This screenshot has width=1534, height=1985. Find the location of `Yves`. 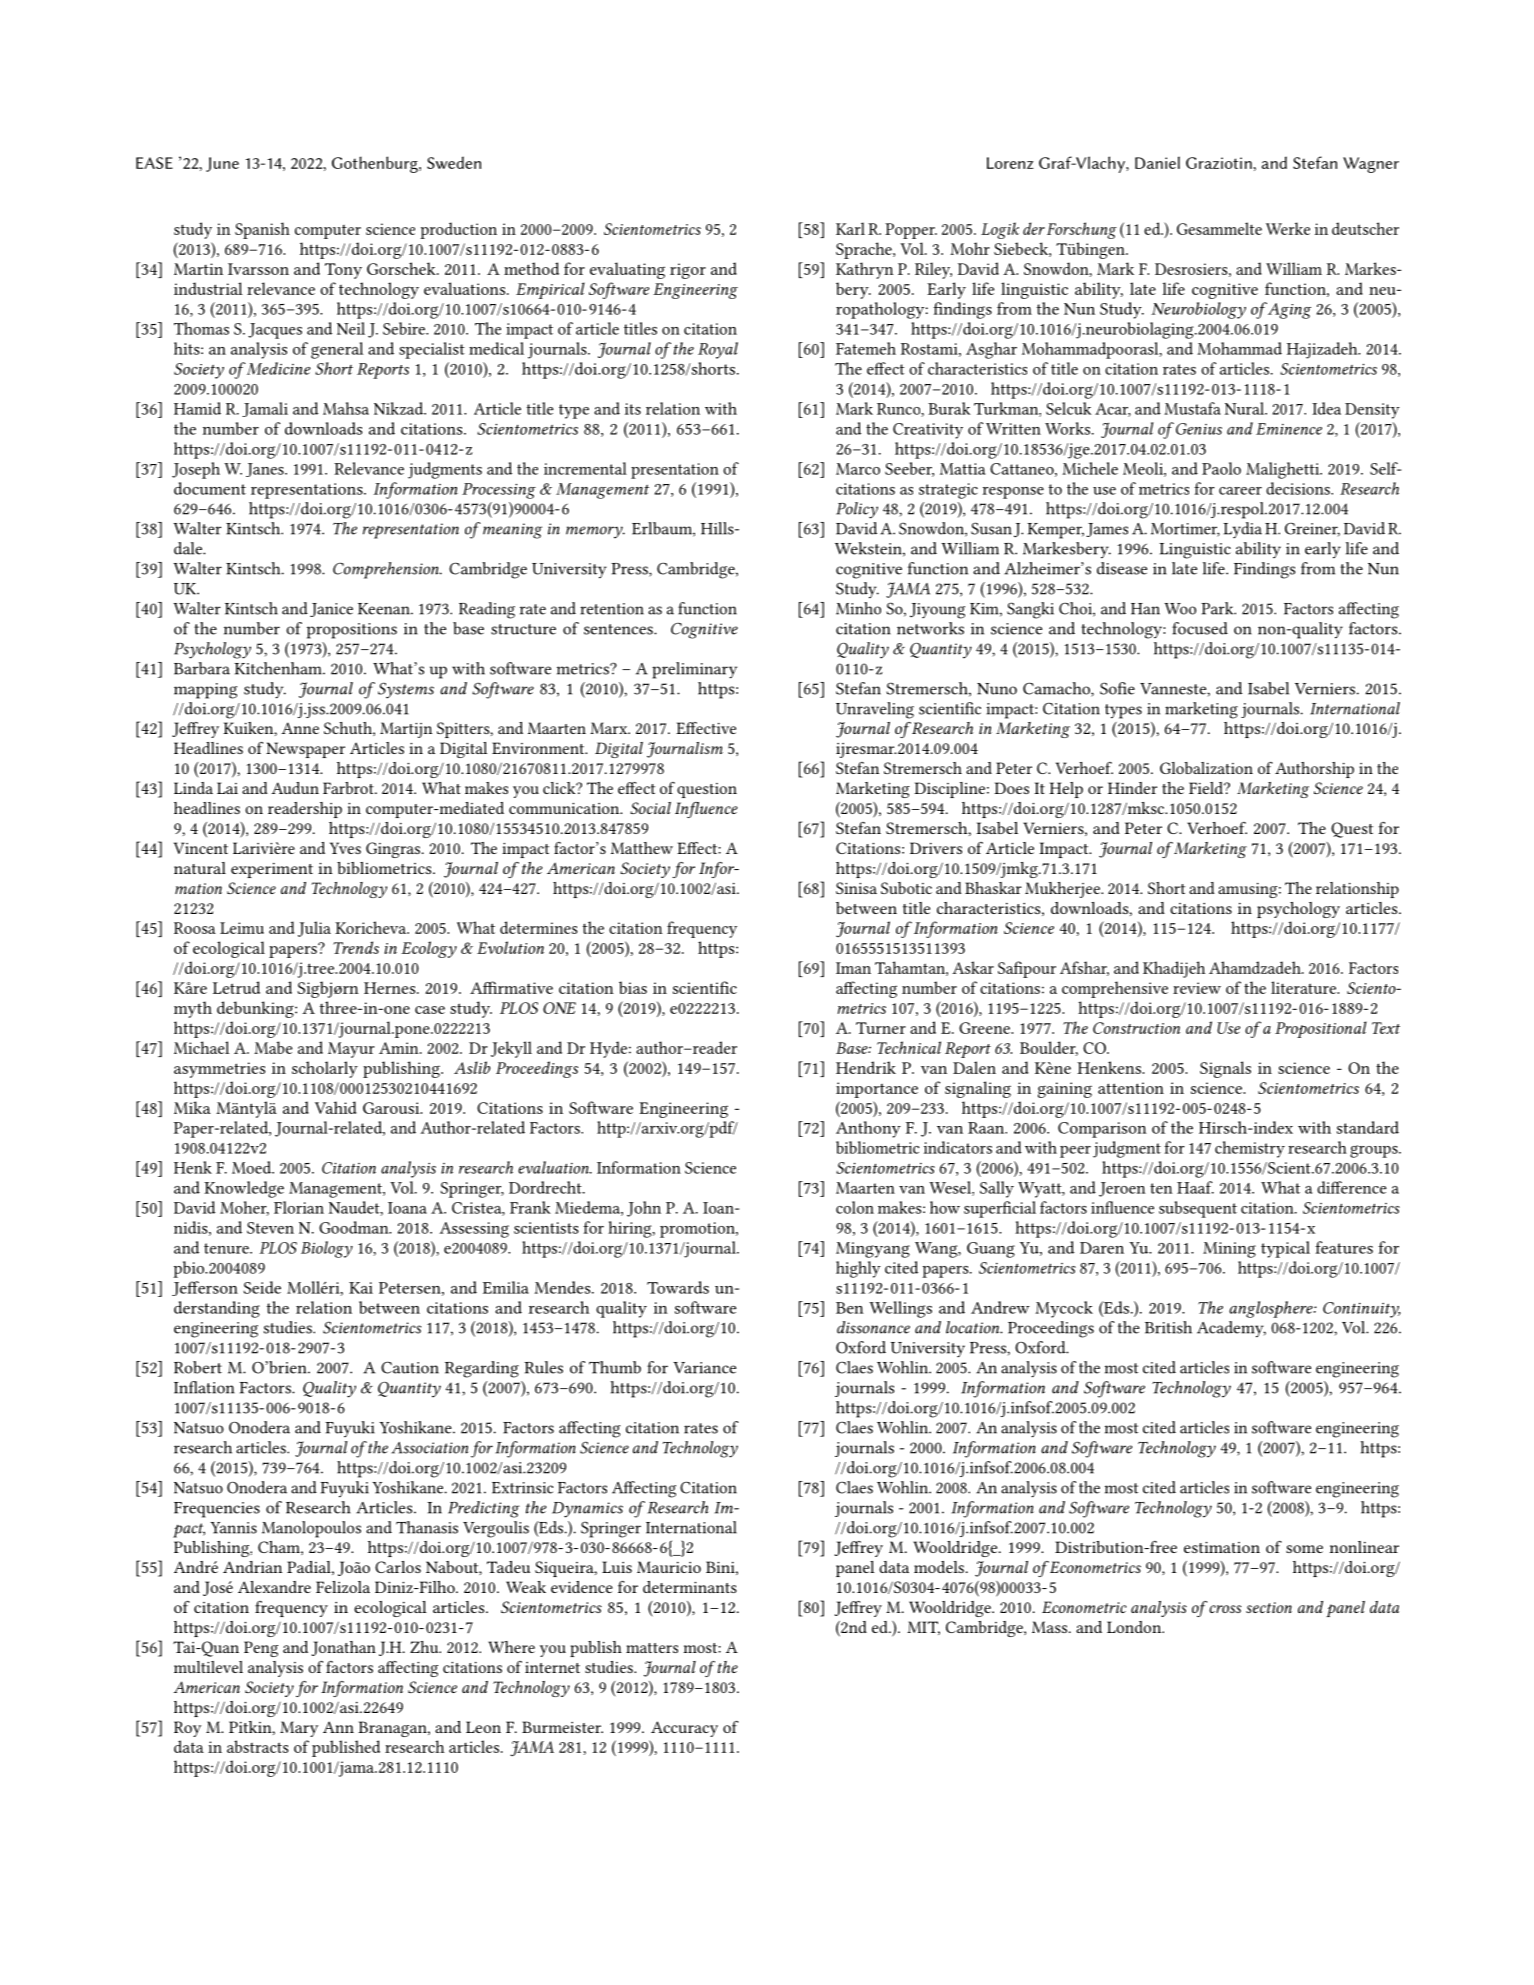

Yves is located at coordinates (345, 848).
